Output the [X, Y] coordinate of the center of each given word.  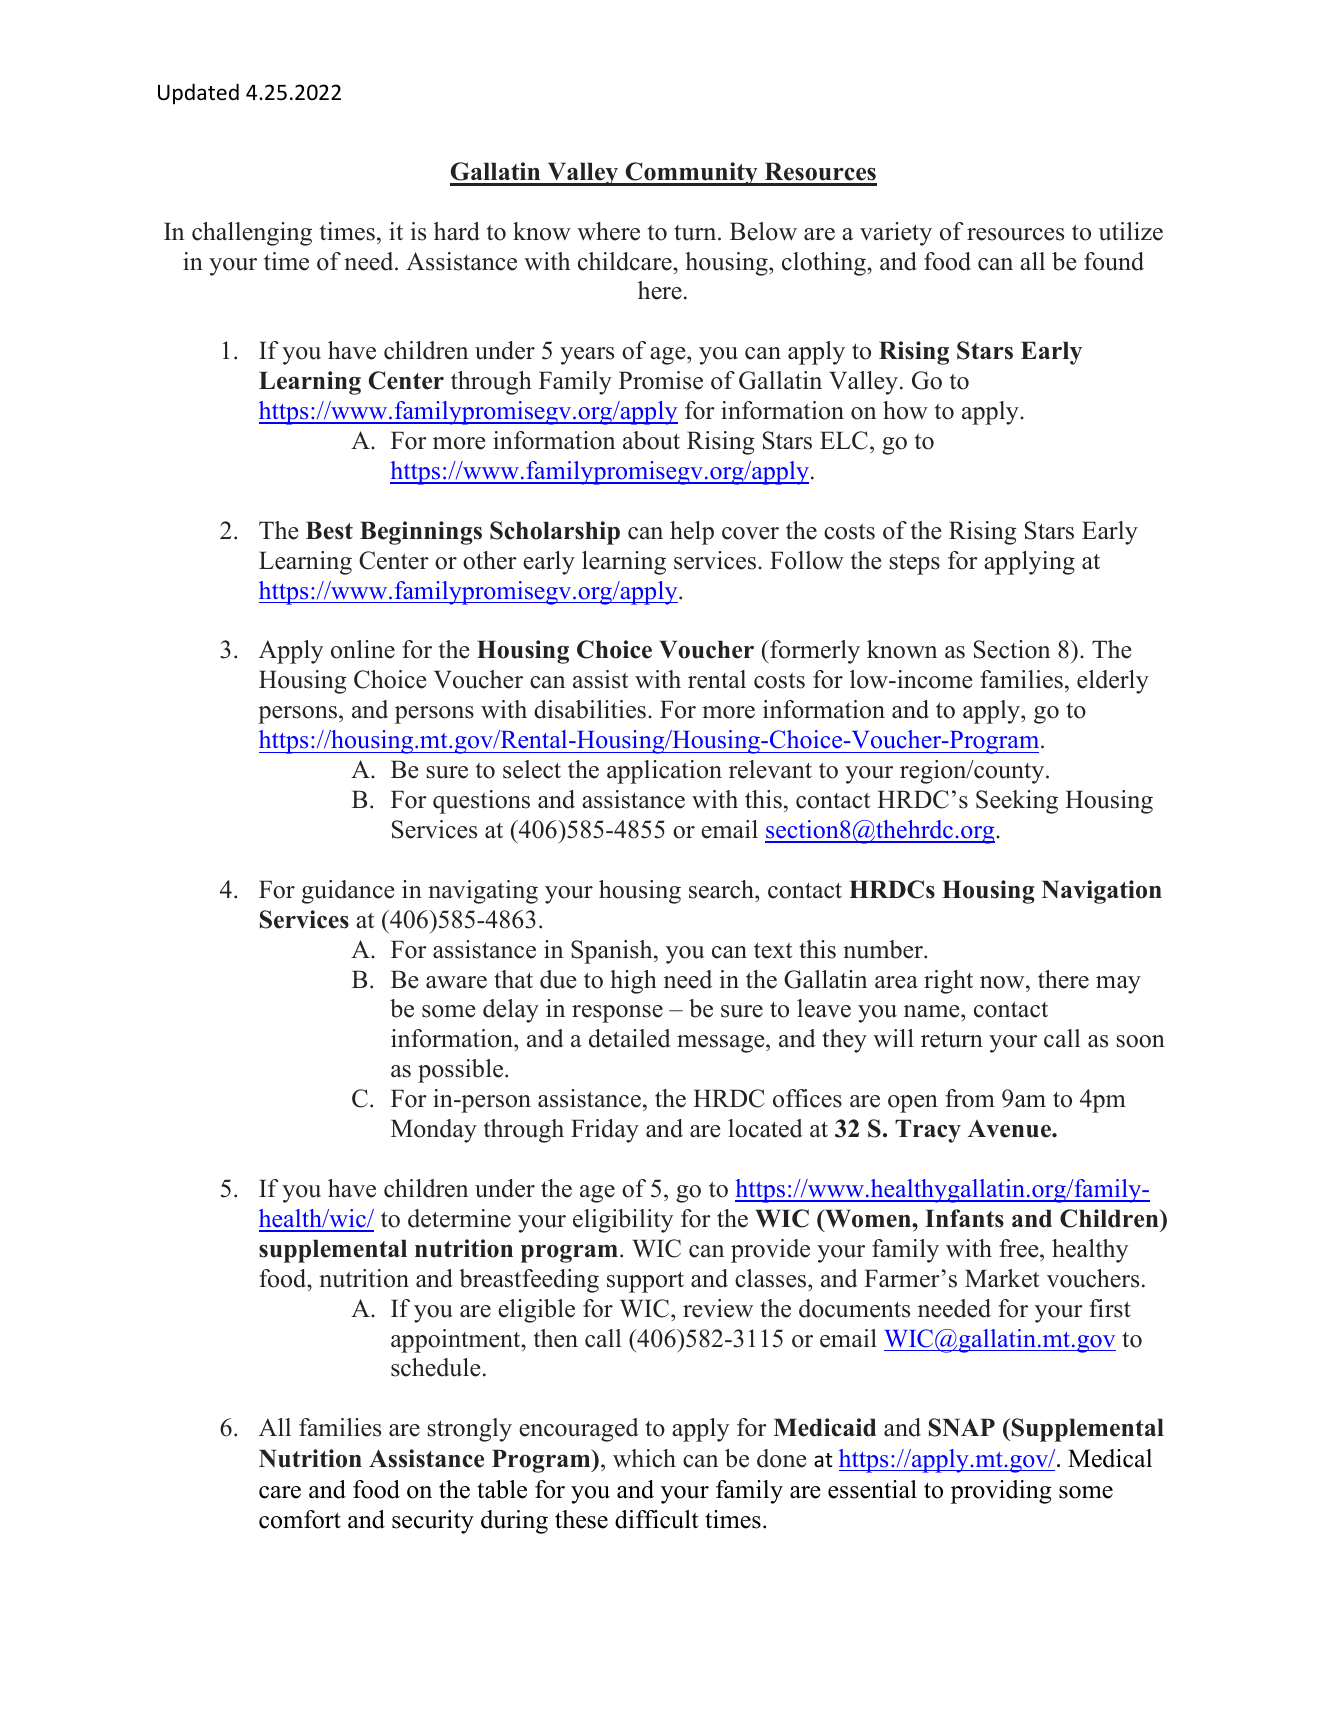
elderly [1113, 682]
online [363, 649]
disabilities [590, 709]
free [1020, 1248]
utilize [1130, 231]
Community [692, 174]
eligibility [623, 1221]
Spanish [613, 952]
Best [329, 530]
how [905, 410]
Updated [198, 93]
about [651, 440]
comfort [300, 1519]
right [948, 982]
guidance [348, 892]
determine [459, 1218]
